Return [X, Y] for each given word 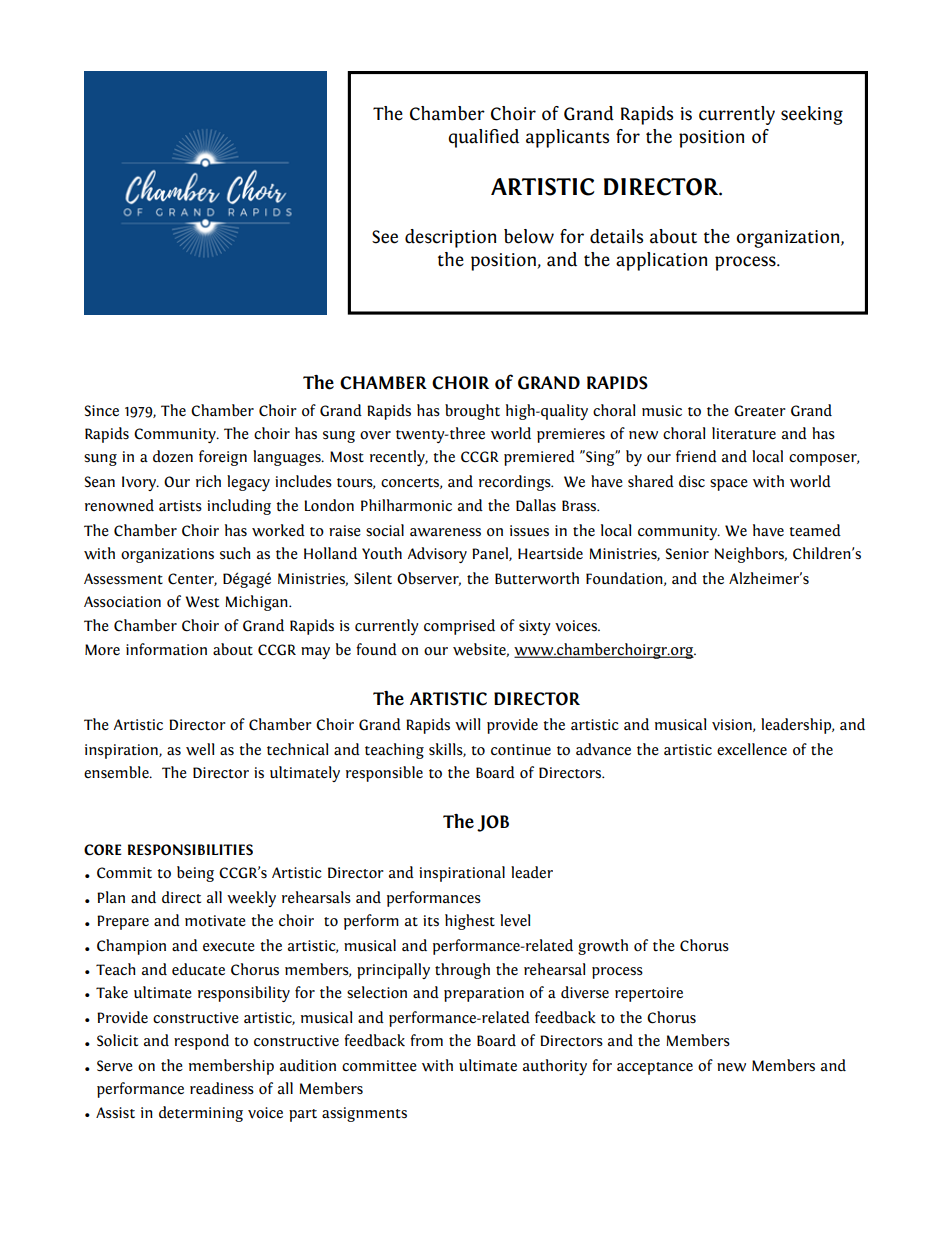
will [467, 724]
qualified [483, 138]
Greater [760, 411]
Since [102, 411]
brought [472, 412]
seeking [812, 115]
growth [603, 947]
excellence [752, 749]
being [195, 874]
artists [180, 506]
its [431, 921]
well [200, 749]
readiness [222, 1088]
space [729, 485]
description [450, 238]
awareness [445, 532]
